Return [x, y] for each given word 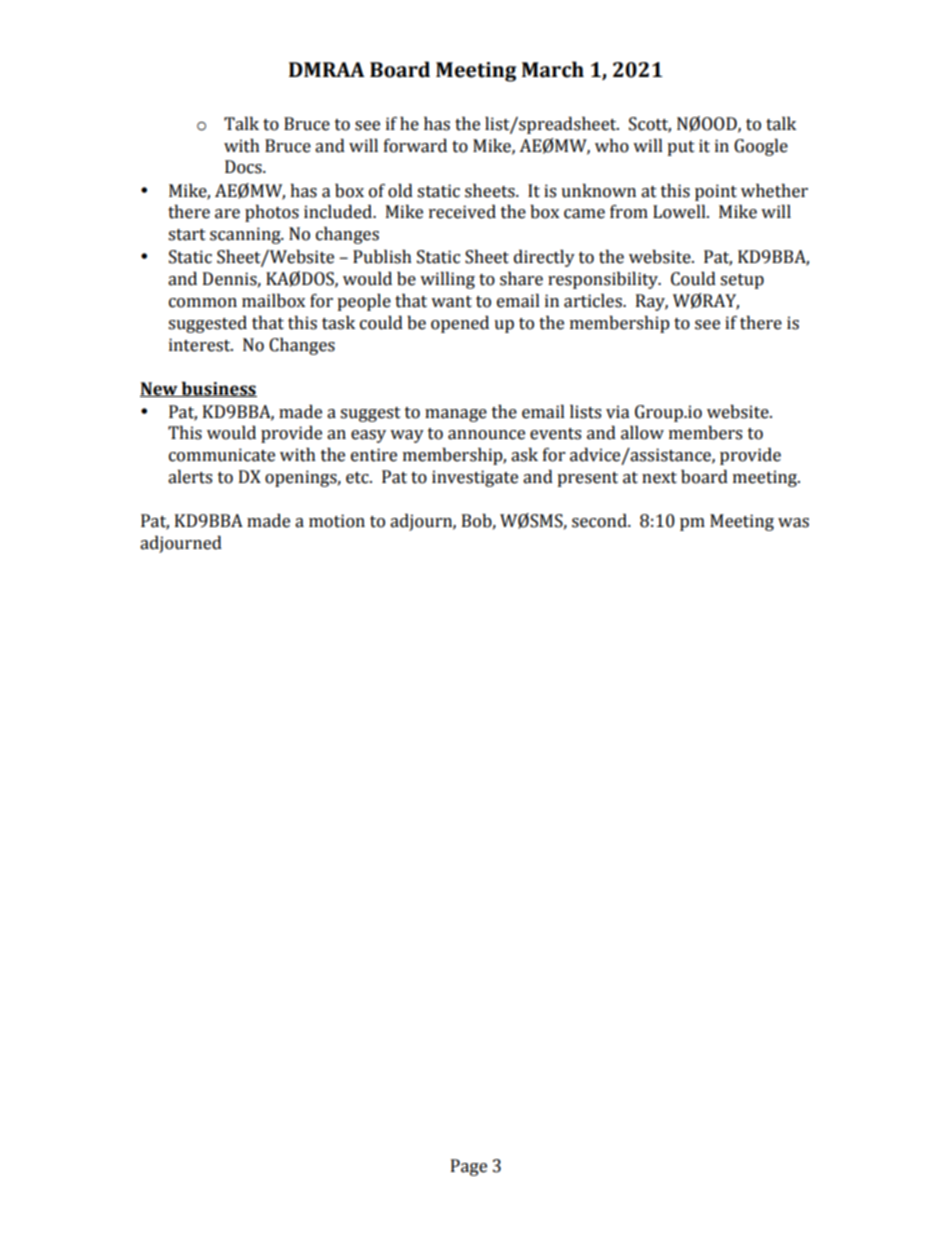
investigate [475, 478]
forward [415, 146]
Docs [244, 167]
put [681, 148]
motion [337, 521]
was [793, 523]
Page [469, 1167]
